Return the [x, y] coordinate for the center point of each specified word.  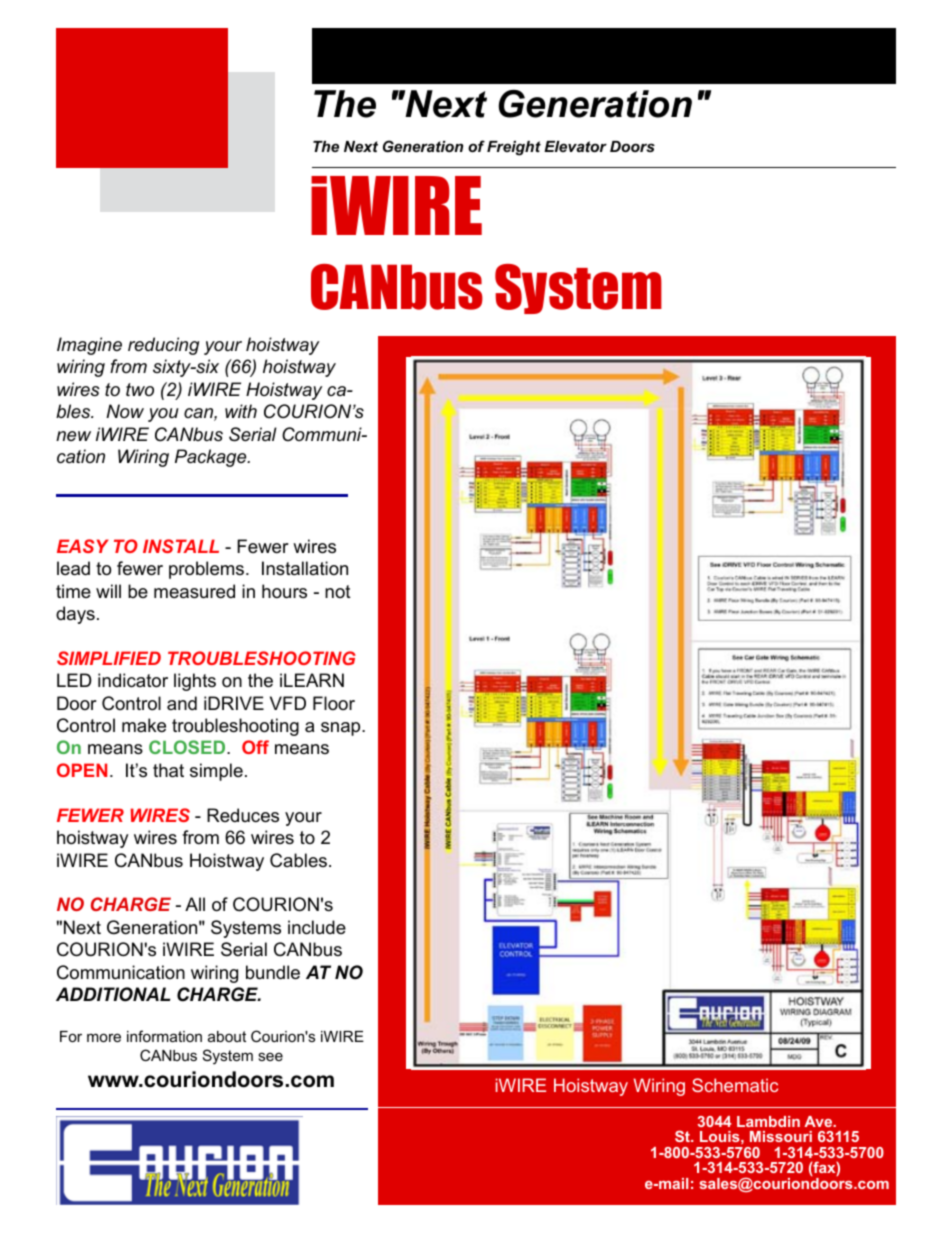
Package [212, 458]
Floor [334, 703]
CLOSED [188, 747]
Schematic [735, 1085]
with [241, 411]
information [164, 1036]
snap [342, 729]
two [140, 389]
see [270, 1056]
